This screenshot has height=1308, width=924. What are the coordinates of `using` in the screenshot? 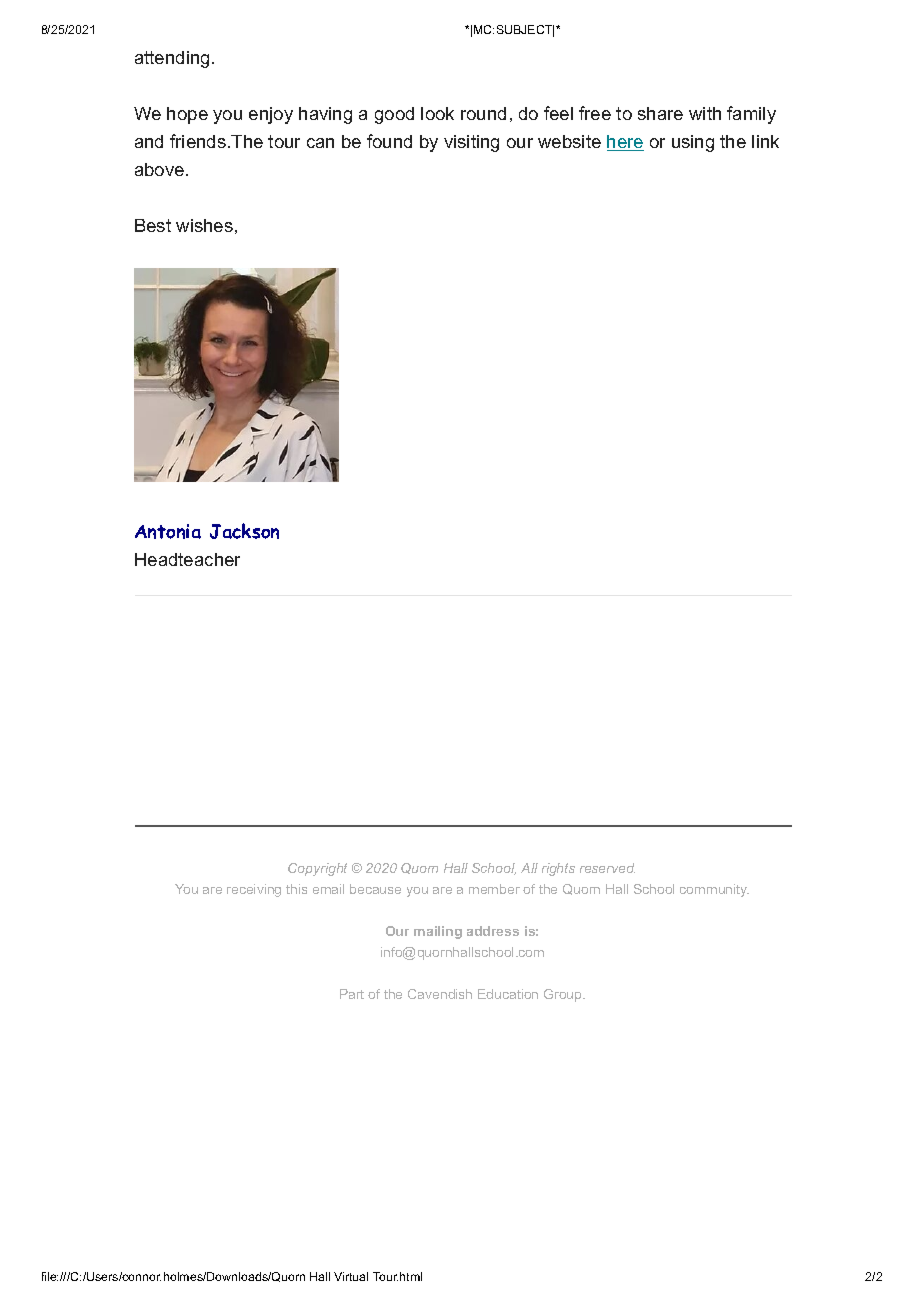 It's located at (693, 143).
